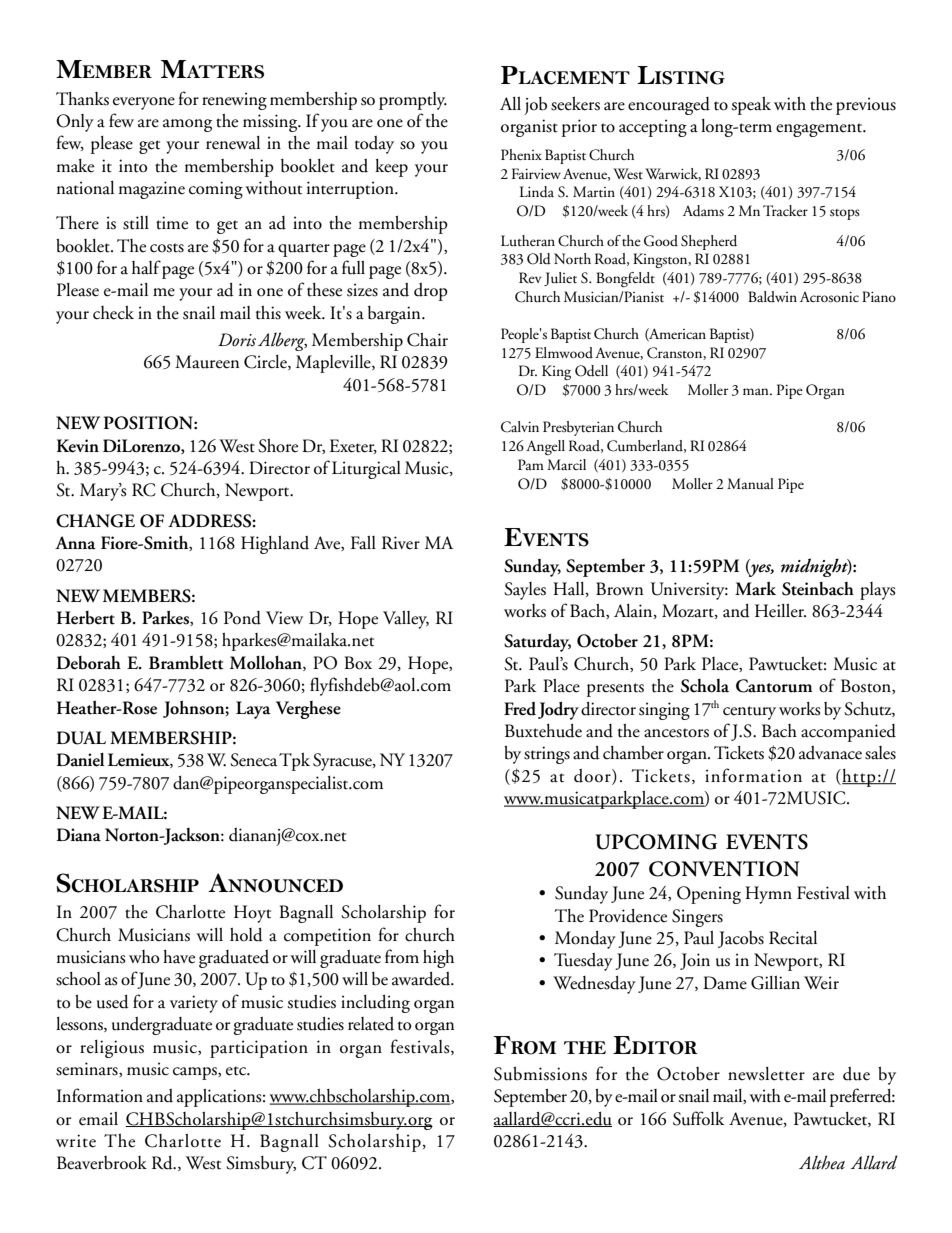 Image resolution: width=952 pixels, height=1233 pixels. I want to click on job, so click(535, 106).
